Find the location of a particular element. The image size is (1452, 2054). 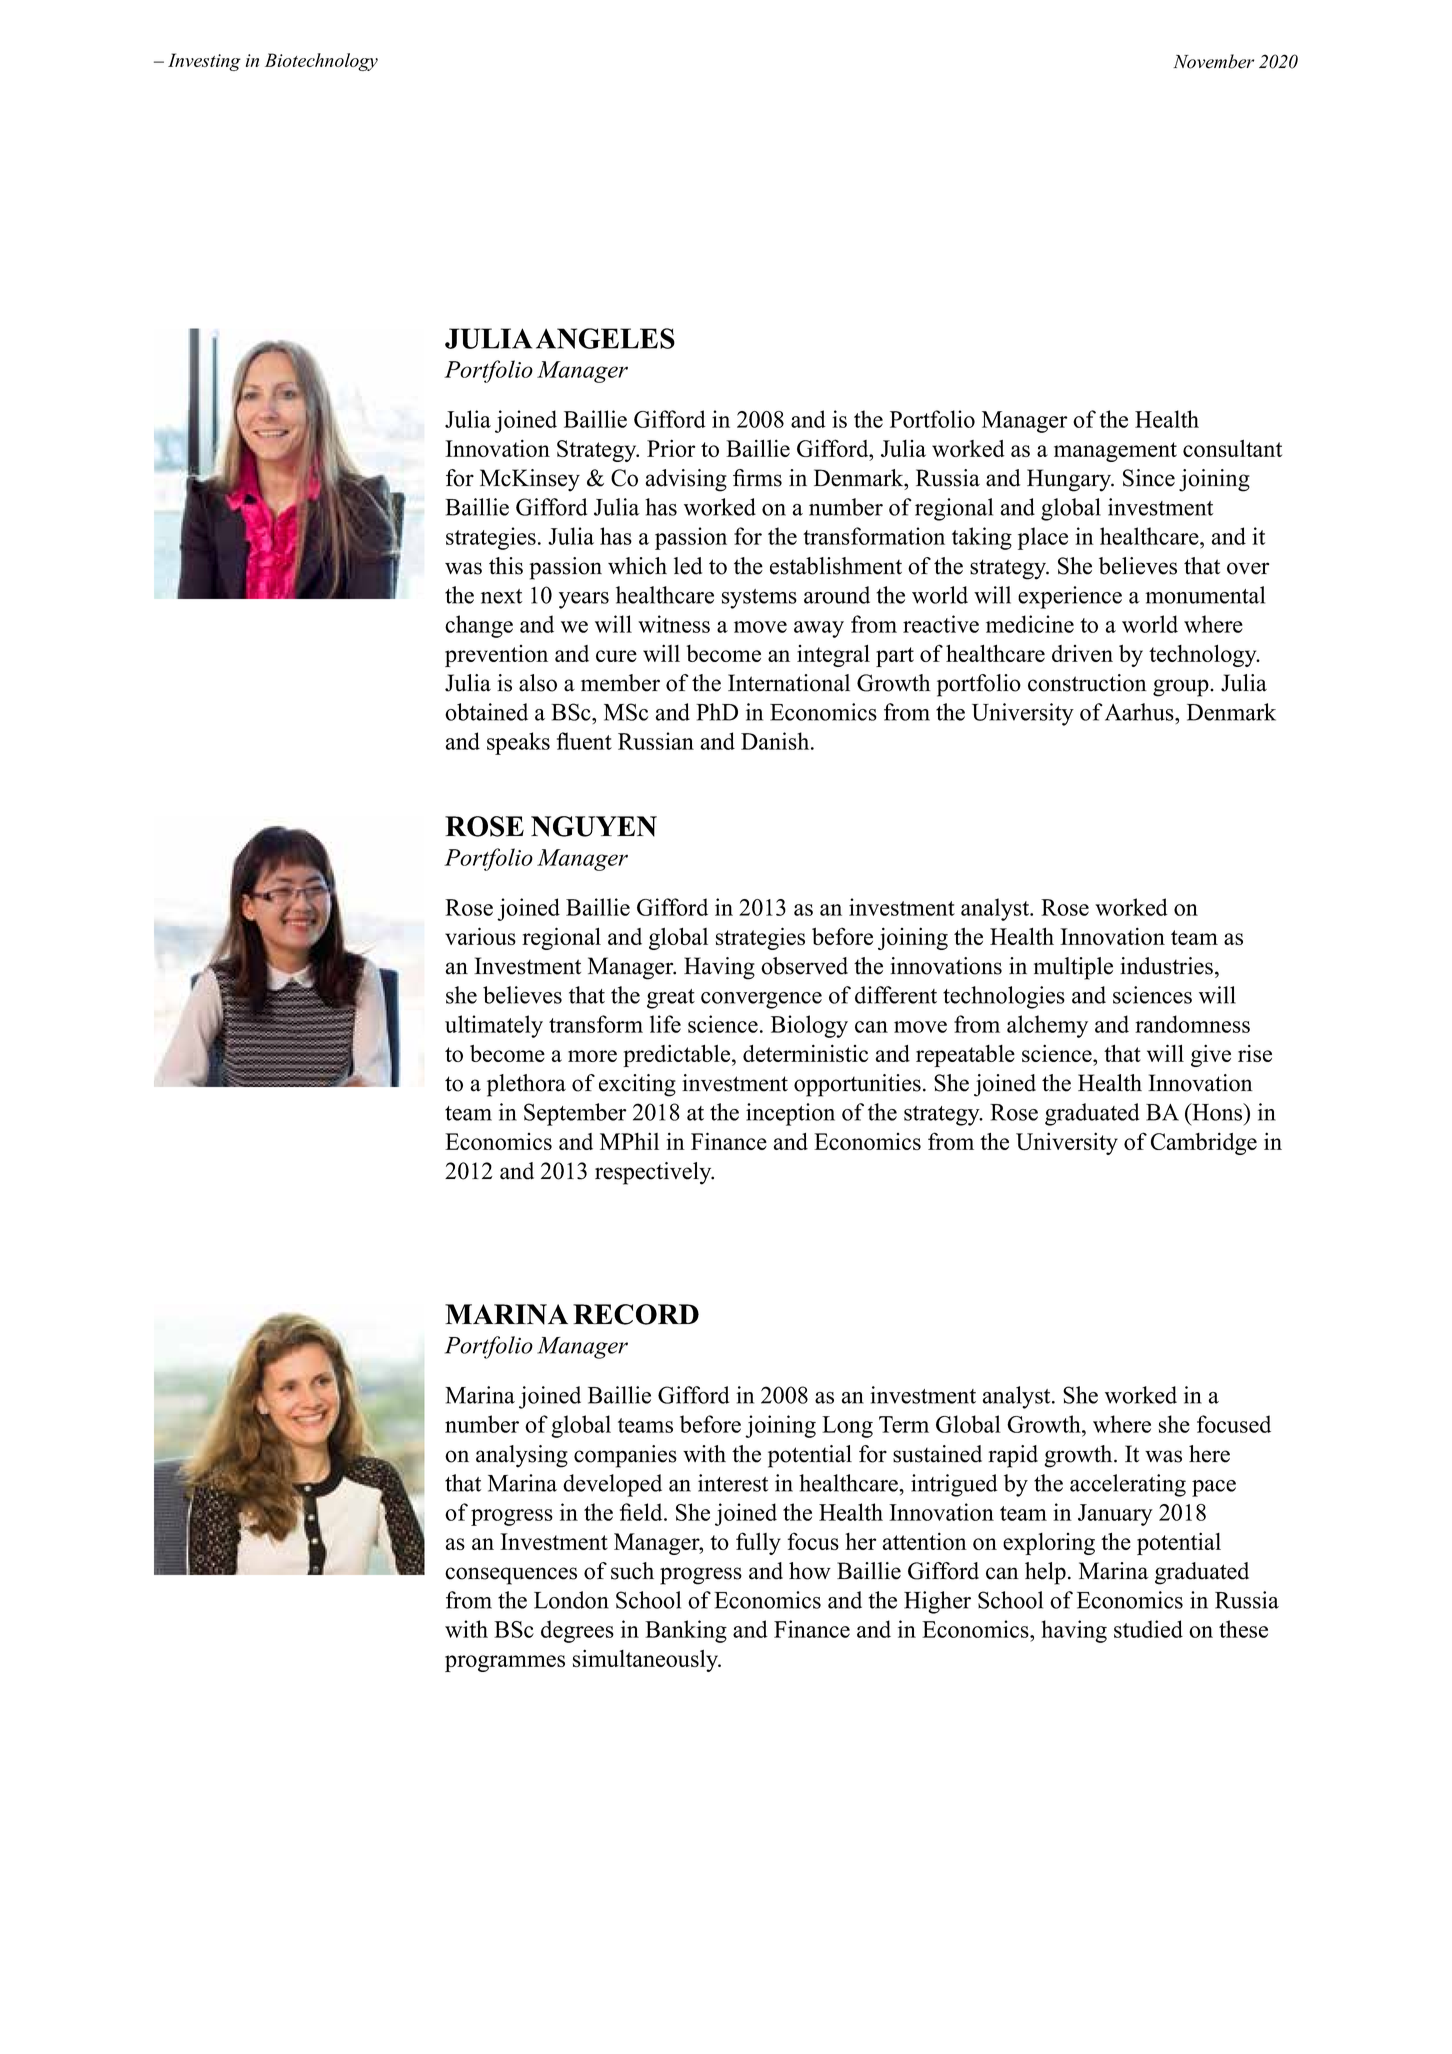

obtained is located at coordinates (486, 712).
